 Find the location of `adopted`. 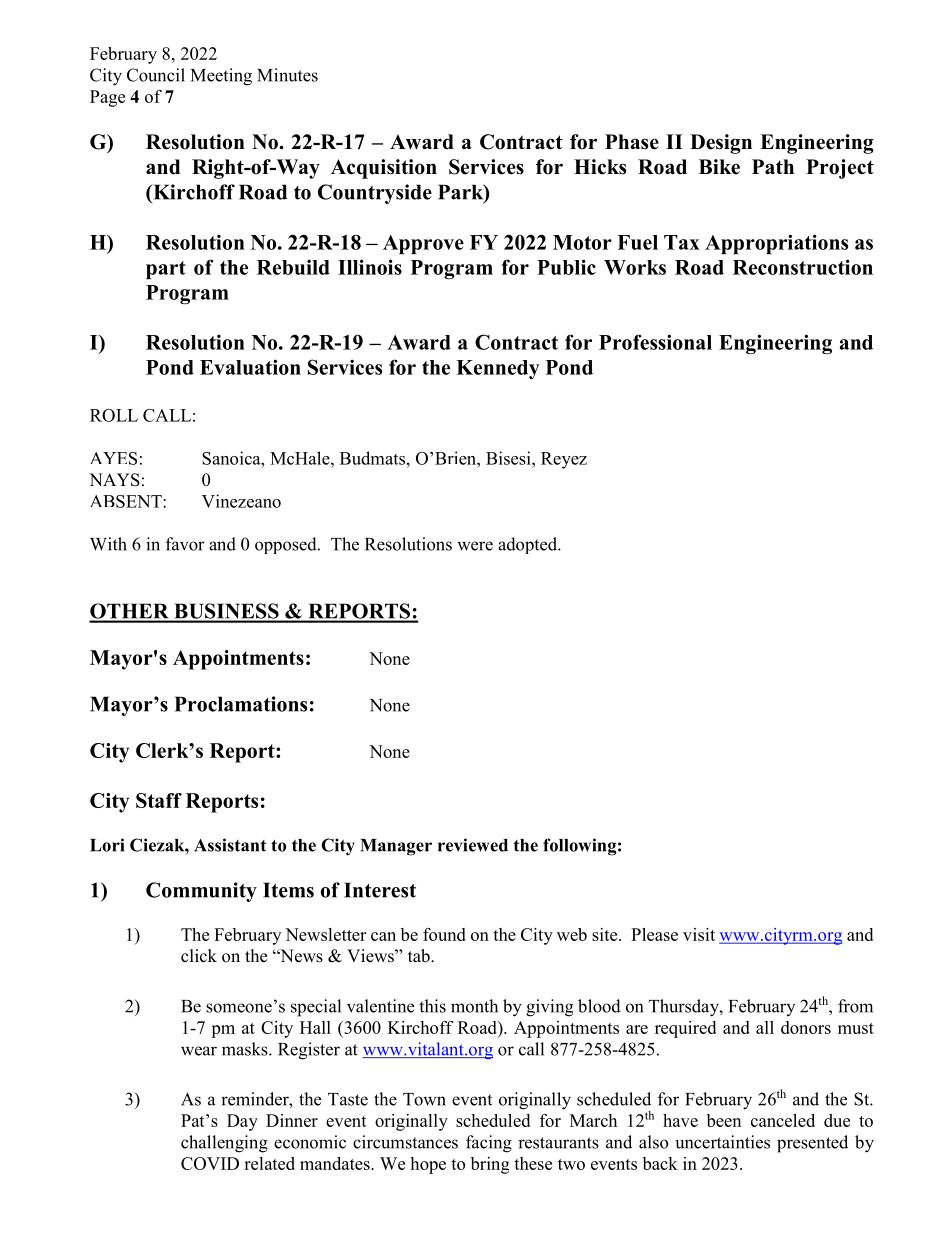

adopted is located at coordinates (529, 545).
